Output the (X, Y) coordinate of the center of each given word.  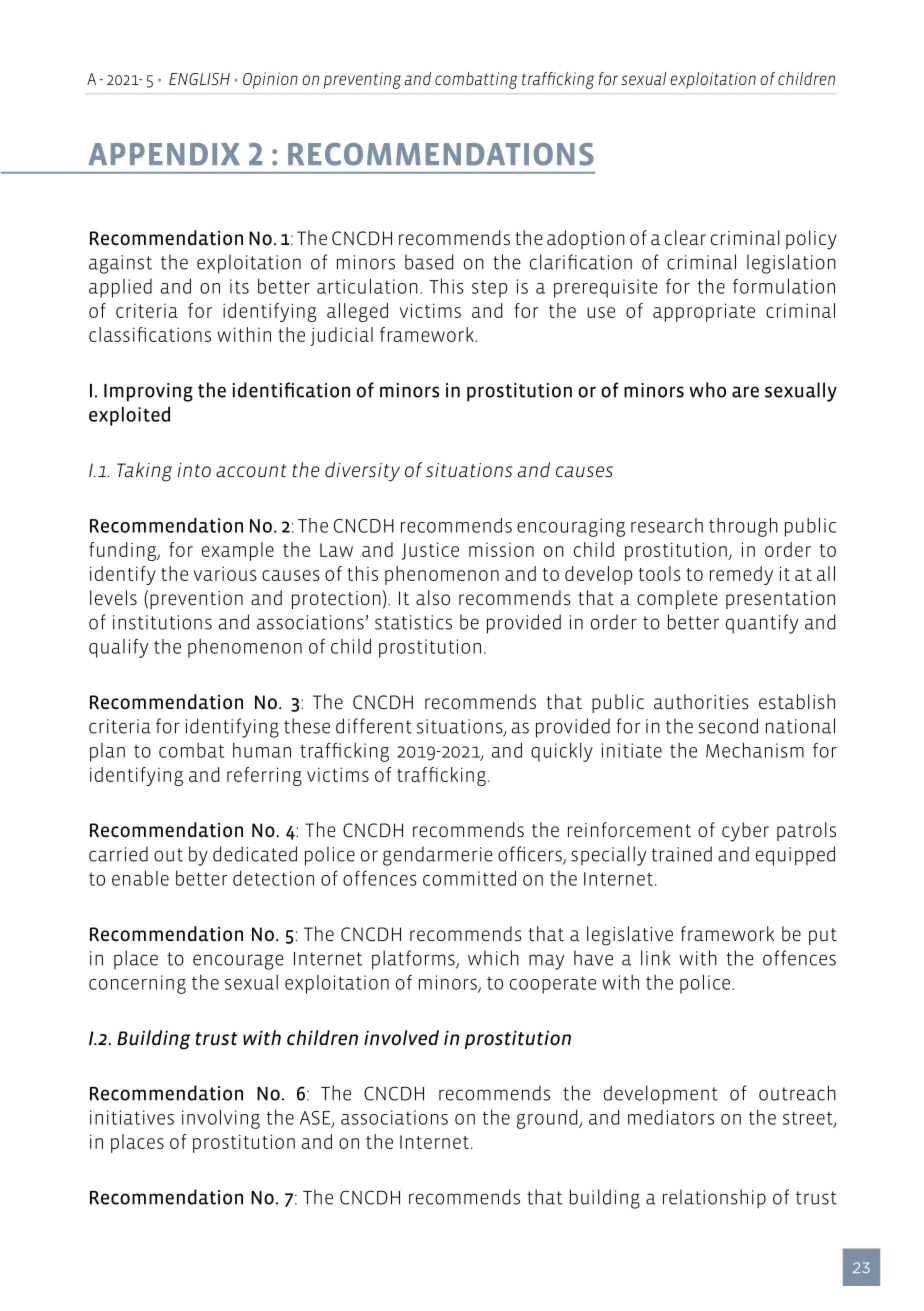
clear (685, 237)
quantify (762, 624)
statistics (413, 622)
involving (221, 1119)
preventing (362, 80)
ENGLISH (199, 79)
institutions (162, 622)
